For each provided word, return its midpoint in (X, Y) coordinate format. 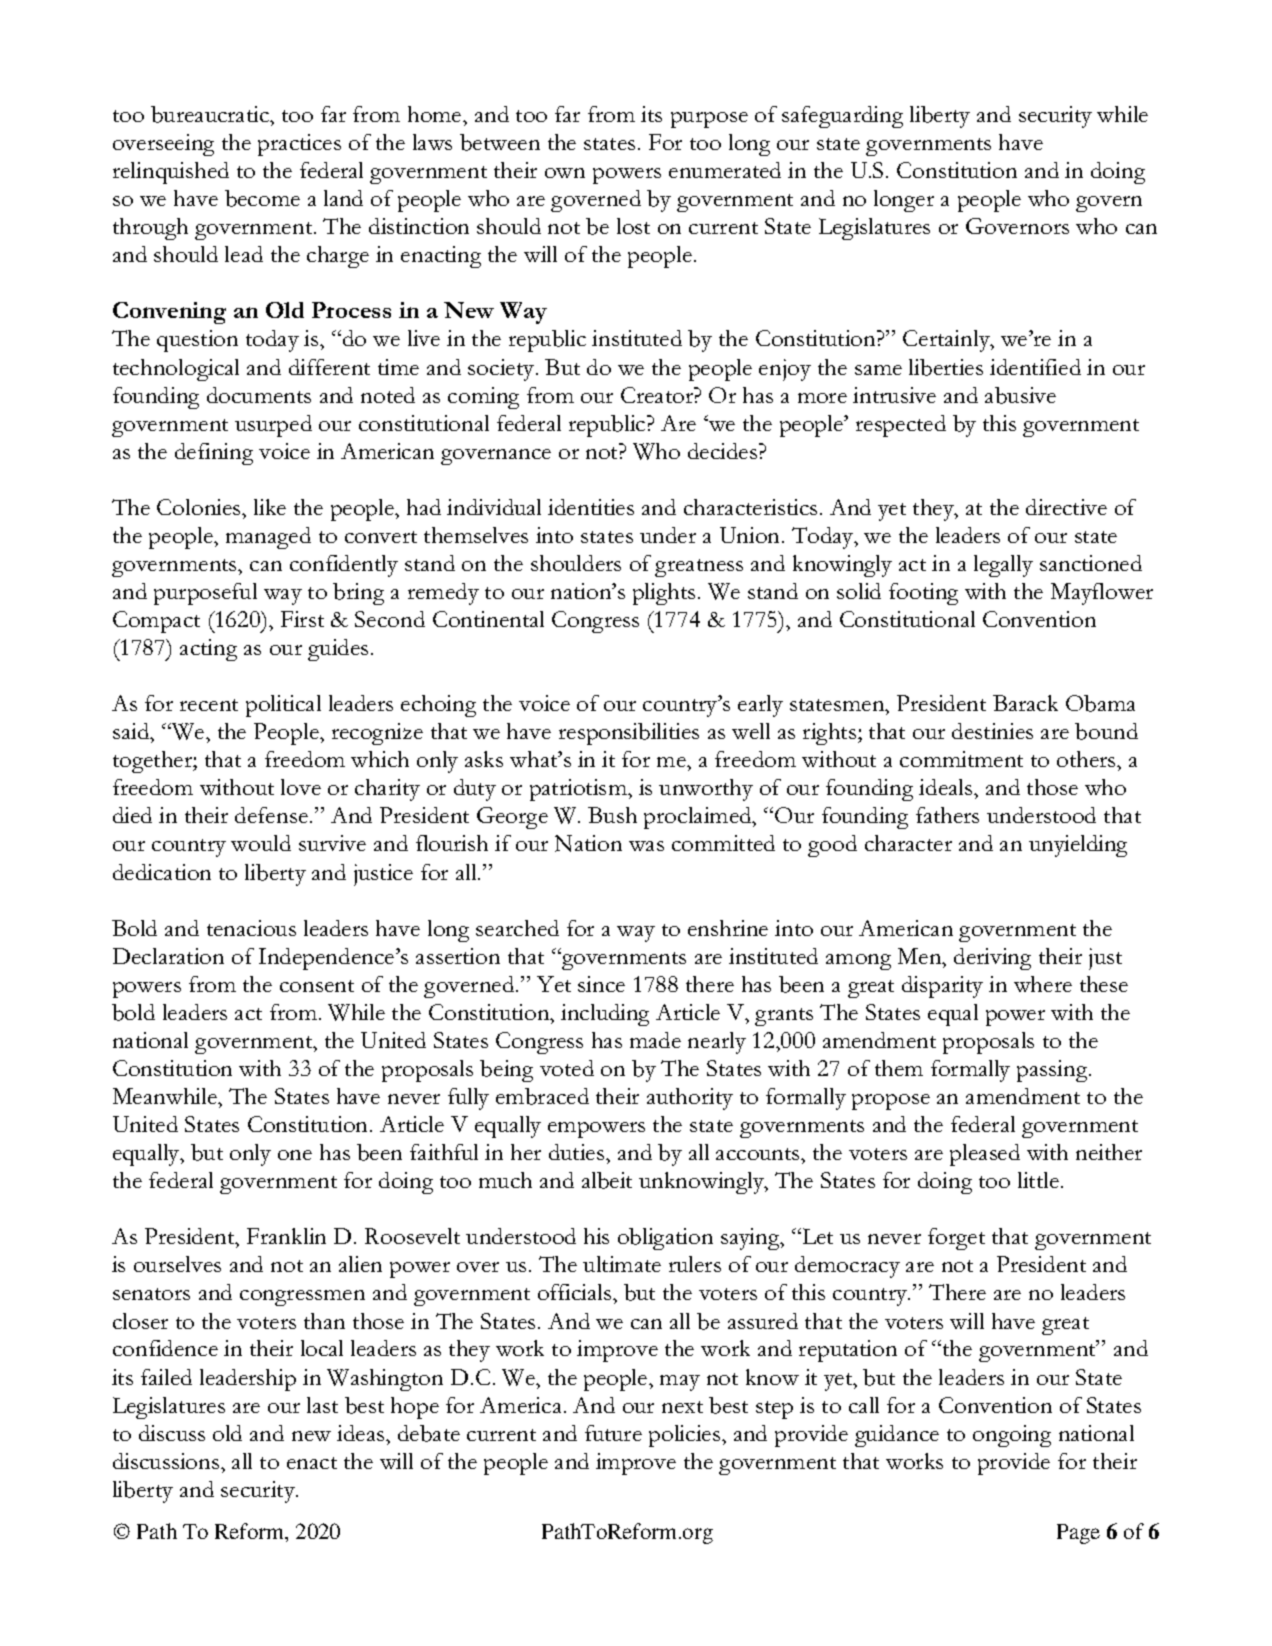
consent (317, 986)
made (655, 1040)
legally (1003, 566)
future (613, 1433)
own (565, 173)
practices (299, 145)
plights (664, 594)
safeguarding (842, 117)
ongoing (1012, 1436)
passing (1053, 1071)
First (302, 619)
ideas (362, 1433)
